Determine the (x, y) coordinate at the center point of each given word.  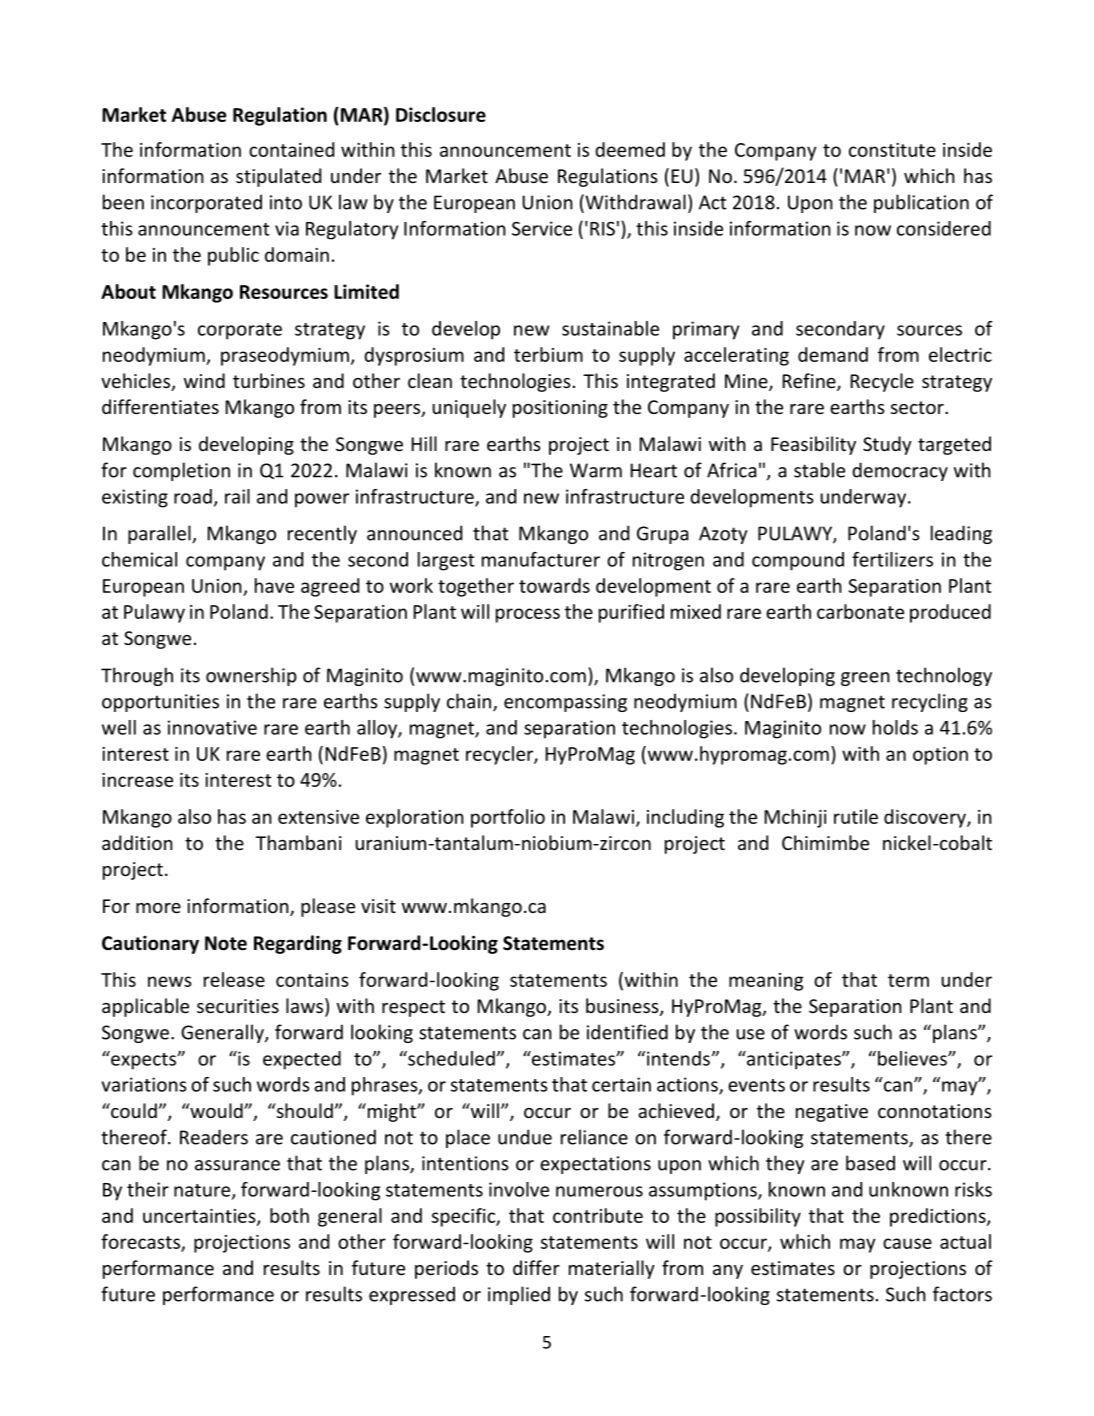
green (865, 679)
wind (204, 380)
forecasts (141, 1242)
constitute (892, 150)
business (623, 1007)
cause (907, 1243)
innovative (212, 727)
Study (887, 445)
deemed (630, 149)
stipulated (278, 177)
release (234, 979)
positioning (560, 409)
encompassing (565, 703)
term (908, 980)
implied (519, 1295)
